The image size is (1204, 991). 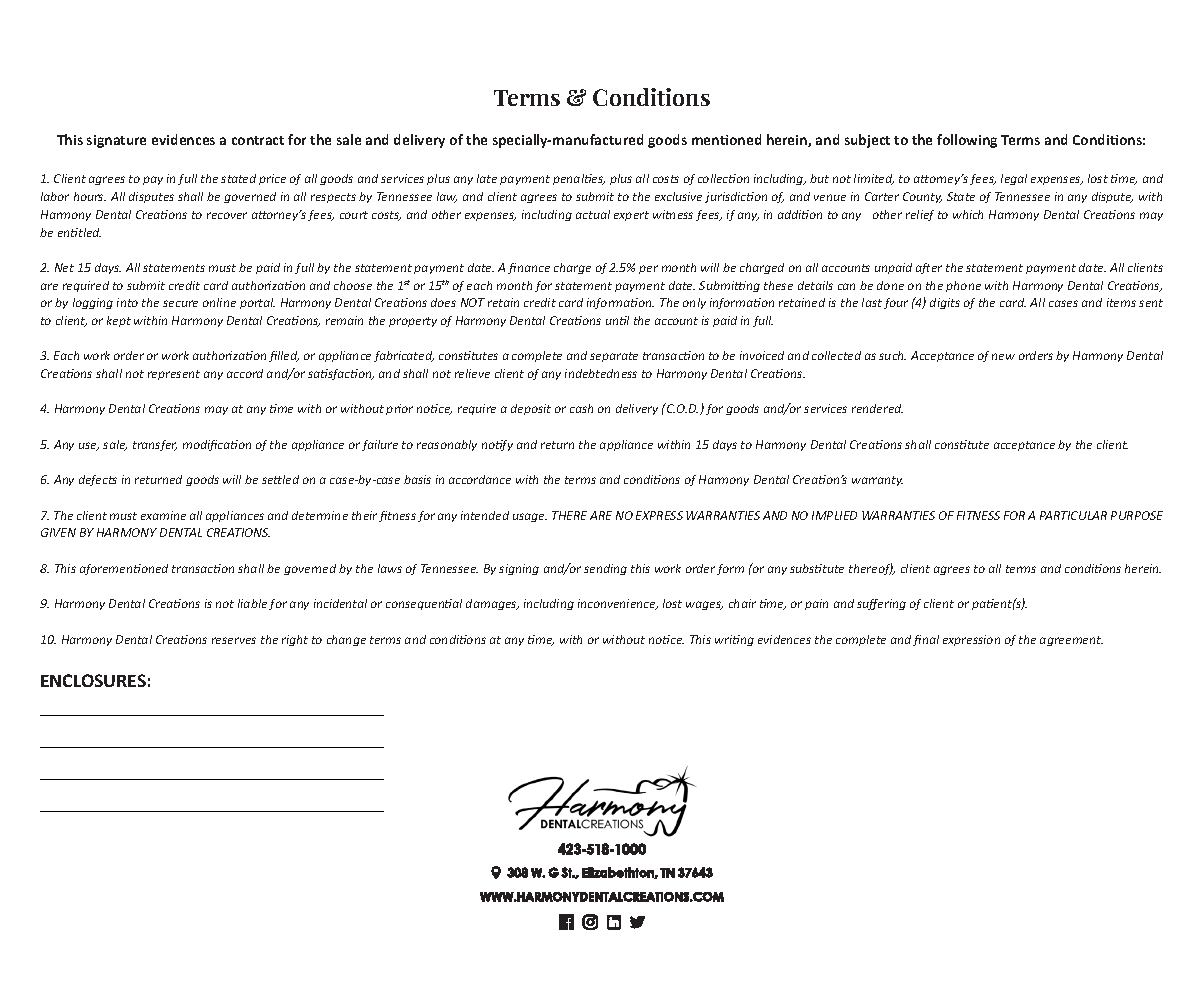 What do you see at coordinates (116, 141) in the document?
I see `signature` at bounding box center [116, 141].
